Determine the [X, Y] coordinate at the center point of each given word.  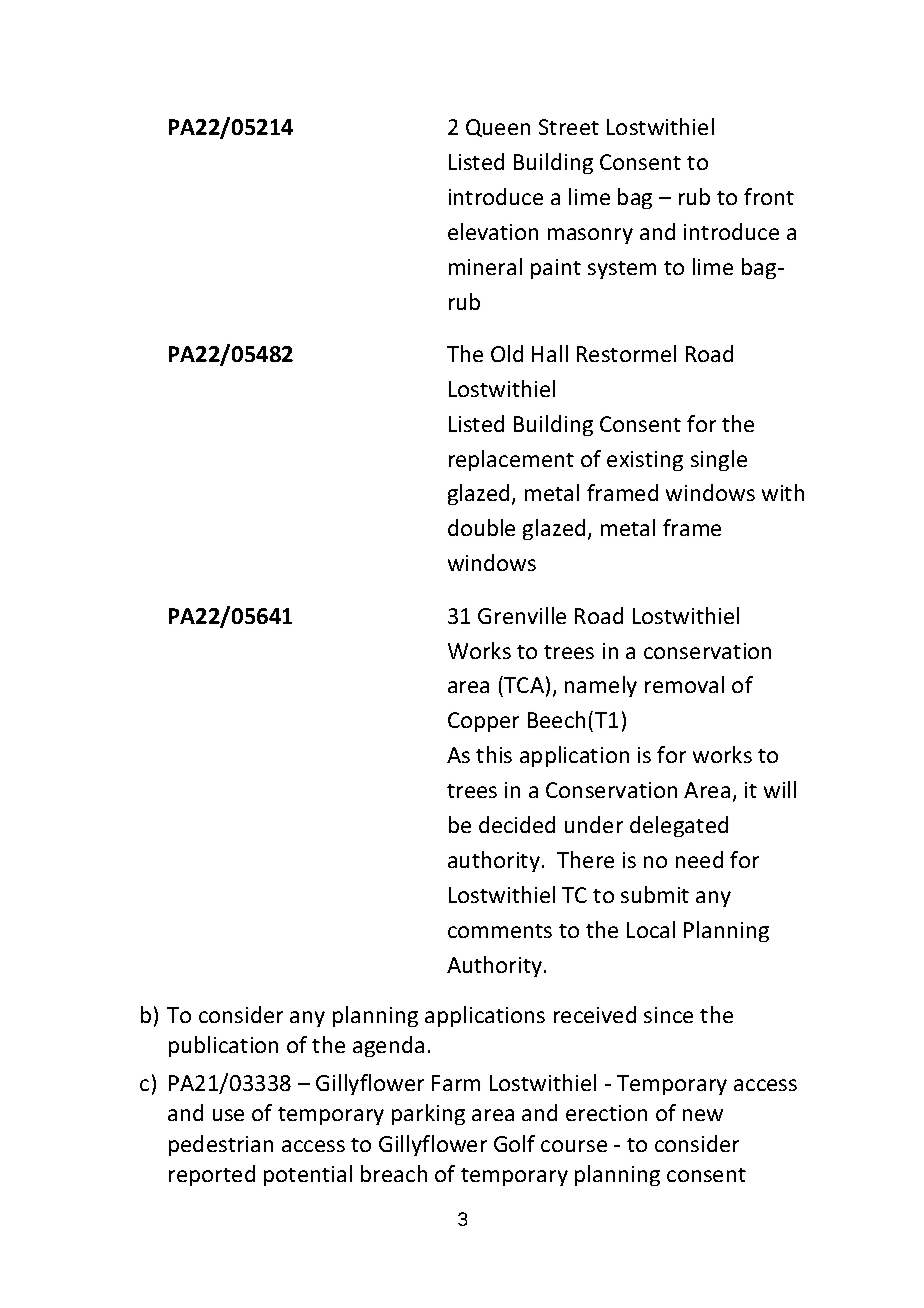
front [769, 196]
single [719, 460]
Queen [498, 128]
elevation [493, 231]
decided [517, 824]
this [494, 754]
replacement [511, 460]
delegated [679, 826]
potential [308, 1175]
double [481, 527]
